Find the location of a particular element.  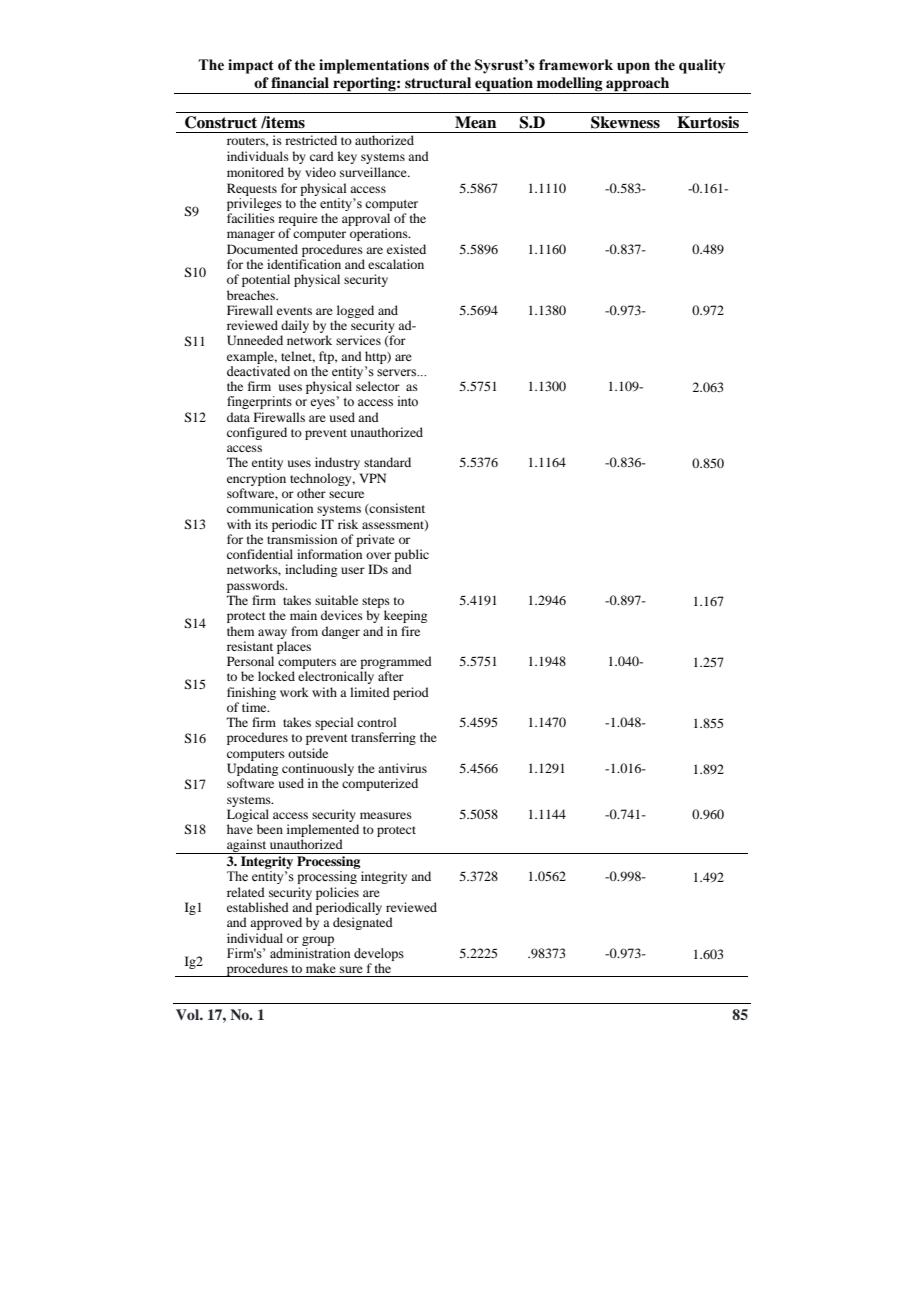

events is located at coordinates (294, 311).
